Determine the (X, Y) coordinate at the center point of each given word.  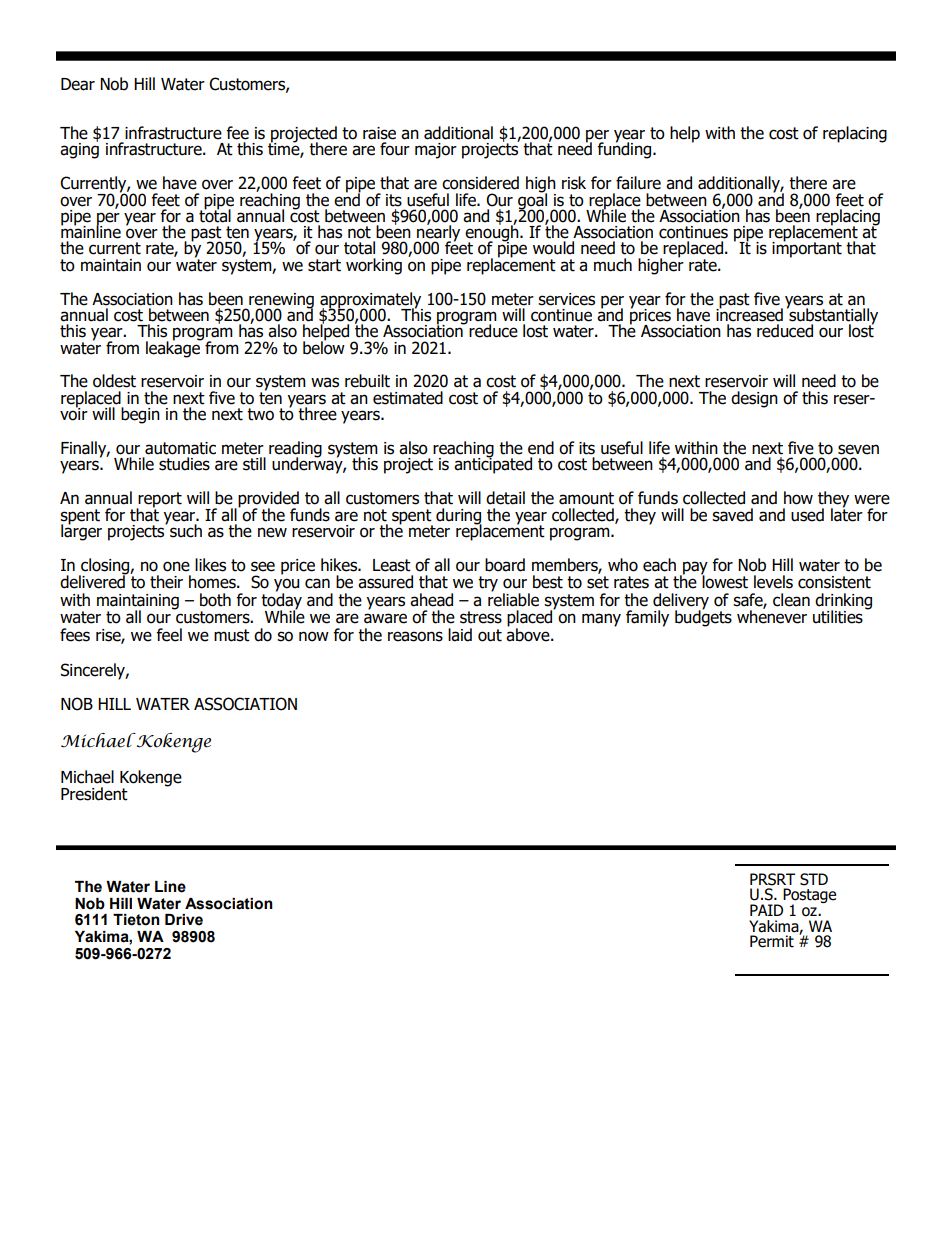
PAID (766, 910)
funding (624, 149)
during (459, 517)
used (807, 515)
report (159, 501)
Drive (184, 920)
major (436, 151)
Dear (78, 84)
